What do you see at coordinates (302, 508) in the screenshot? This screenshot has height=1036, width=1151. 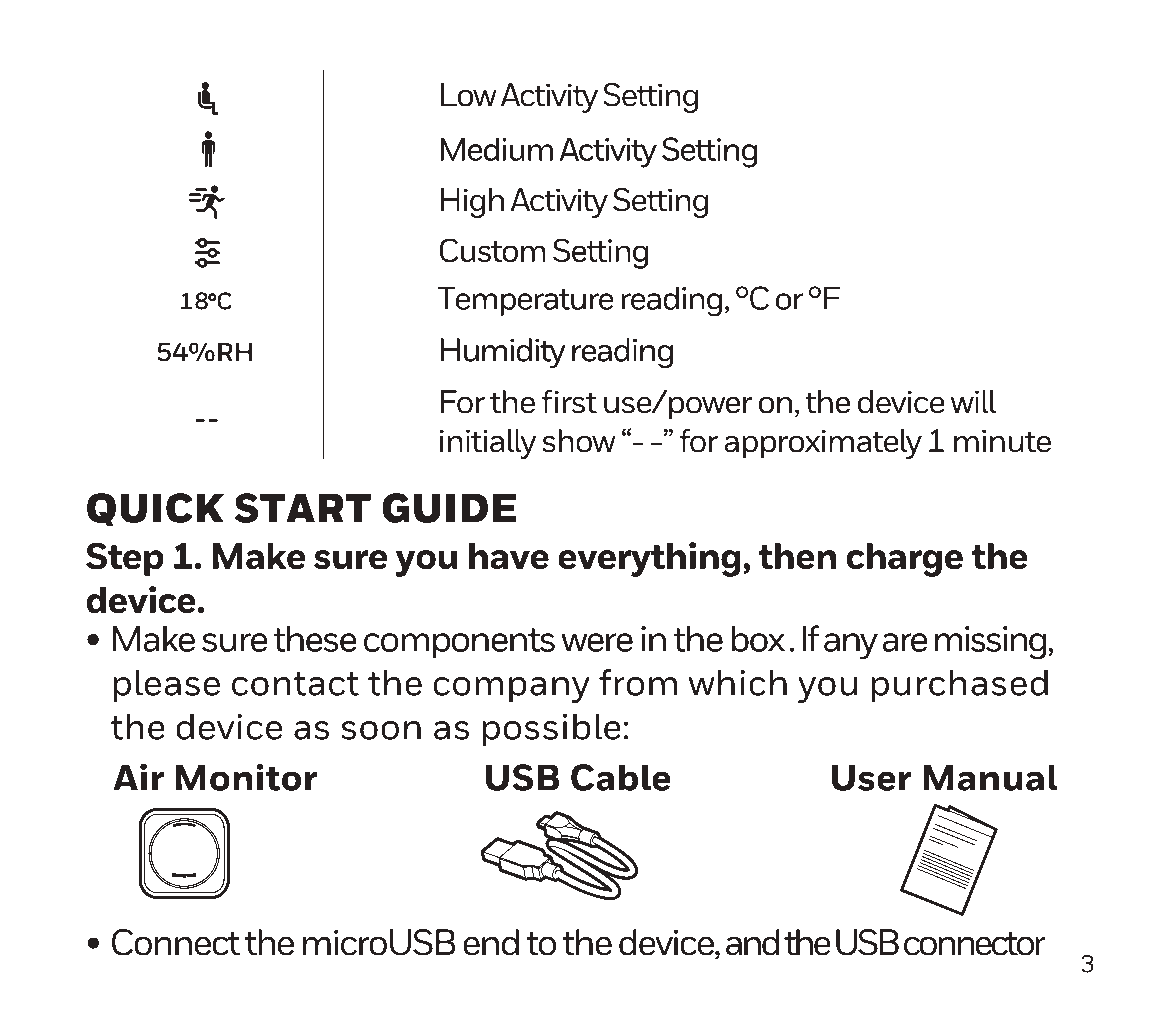 I see `START` at bounding box center [302, 508].
